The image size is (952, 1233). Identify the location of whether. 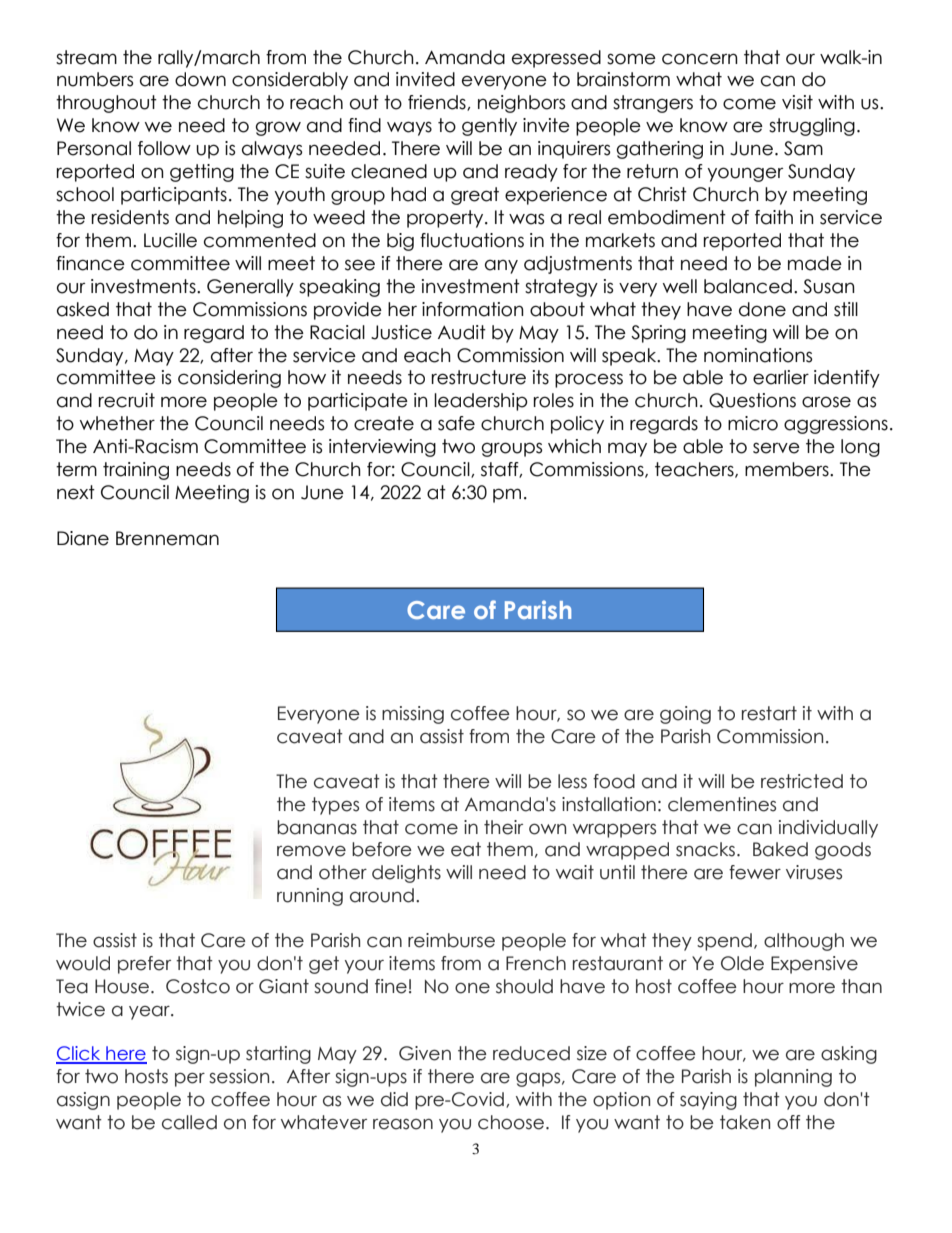
(117, 423).
